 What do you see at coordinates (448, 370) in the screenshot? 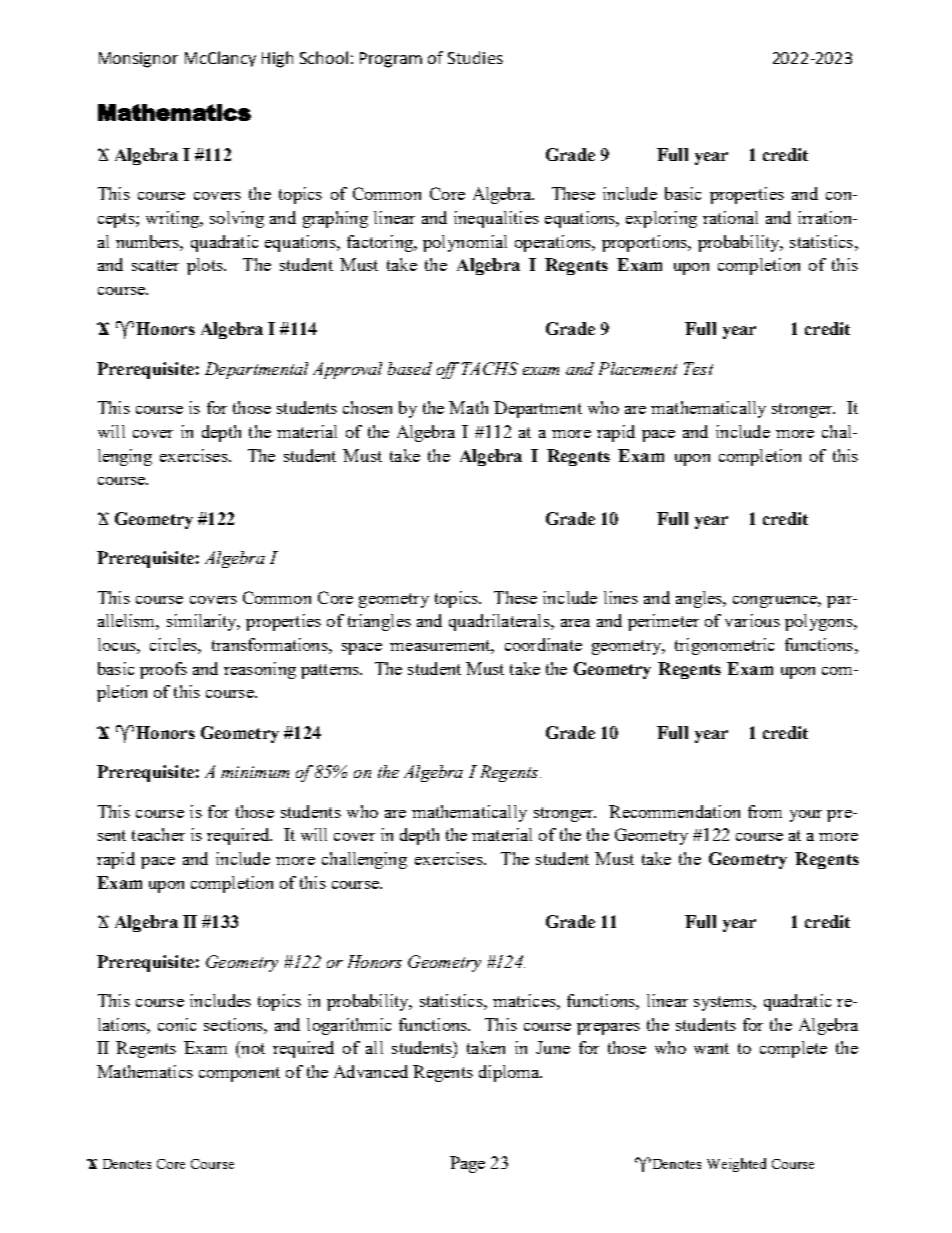
I see `off` at bounding box center [448, 370].
